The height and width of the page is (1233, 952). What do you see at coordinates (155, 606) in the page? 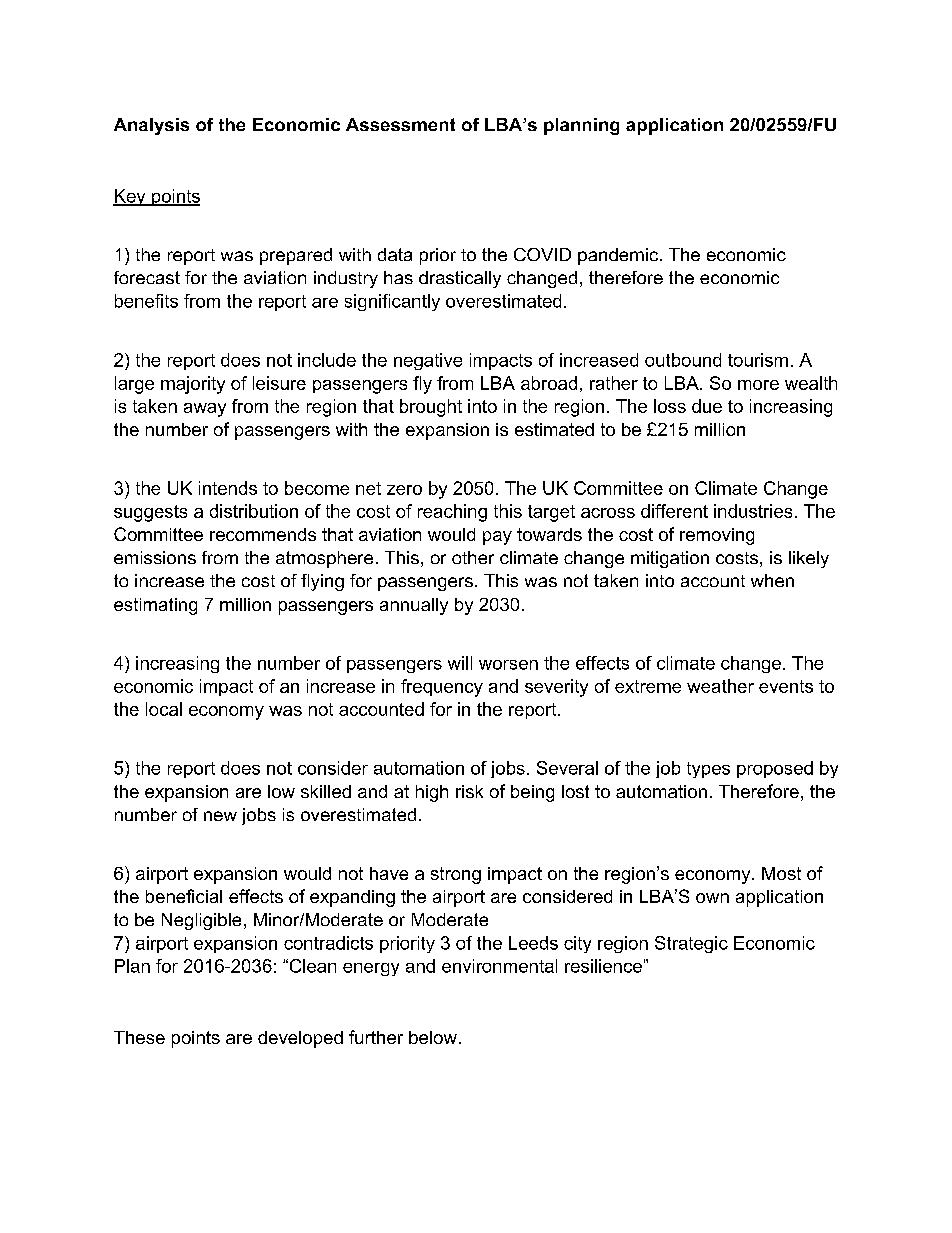
I see `estimating` at bounding box center [155, 606].
